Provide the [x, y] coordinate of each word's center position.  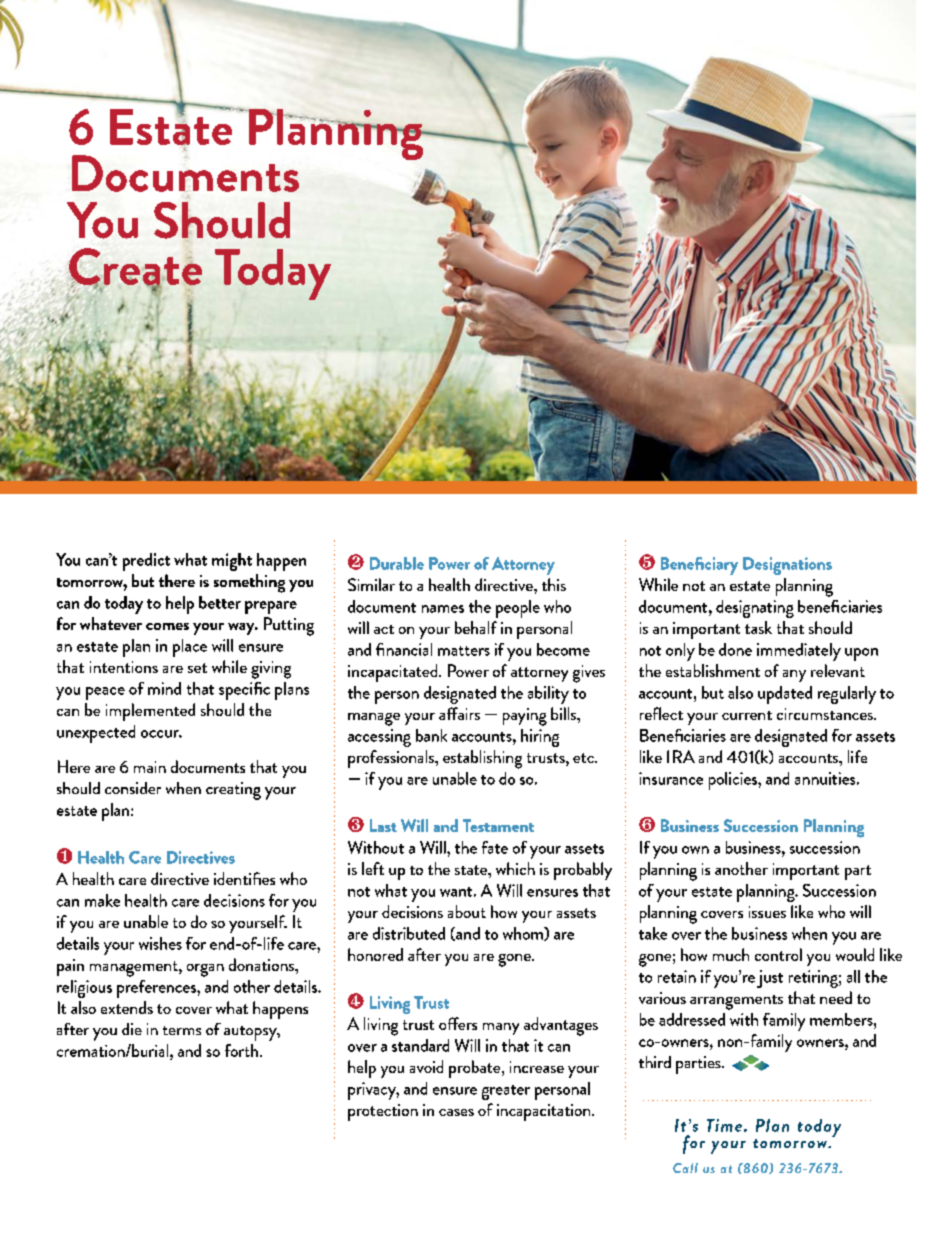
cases [456, 1112]
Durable [397, 563]
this [554, 584]
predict [146, 562]
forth [243, 1050]
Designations [787, 566]
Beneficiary [699, 566]
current [747, 715]
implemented [150, 712]
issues [767, 912]
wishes [160, 943]
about [467, 911]
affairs [459, 713]
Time [724, 1125]
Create [135, 268]
